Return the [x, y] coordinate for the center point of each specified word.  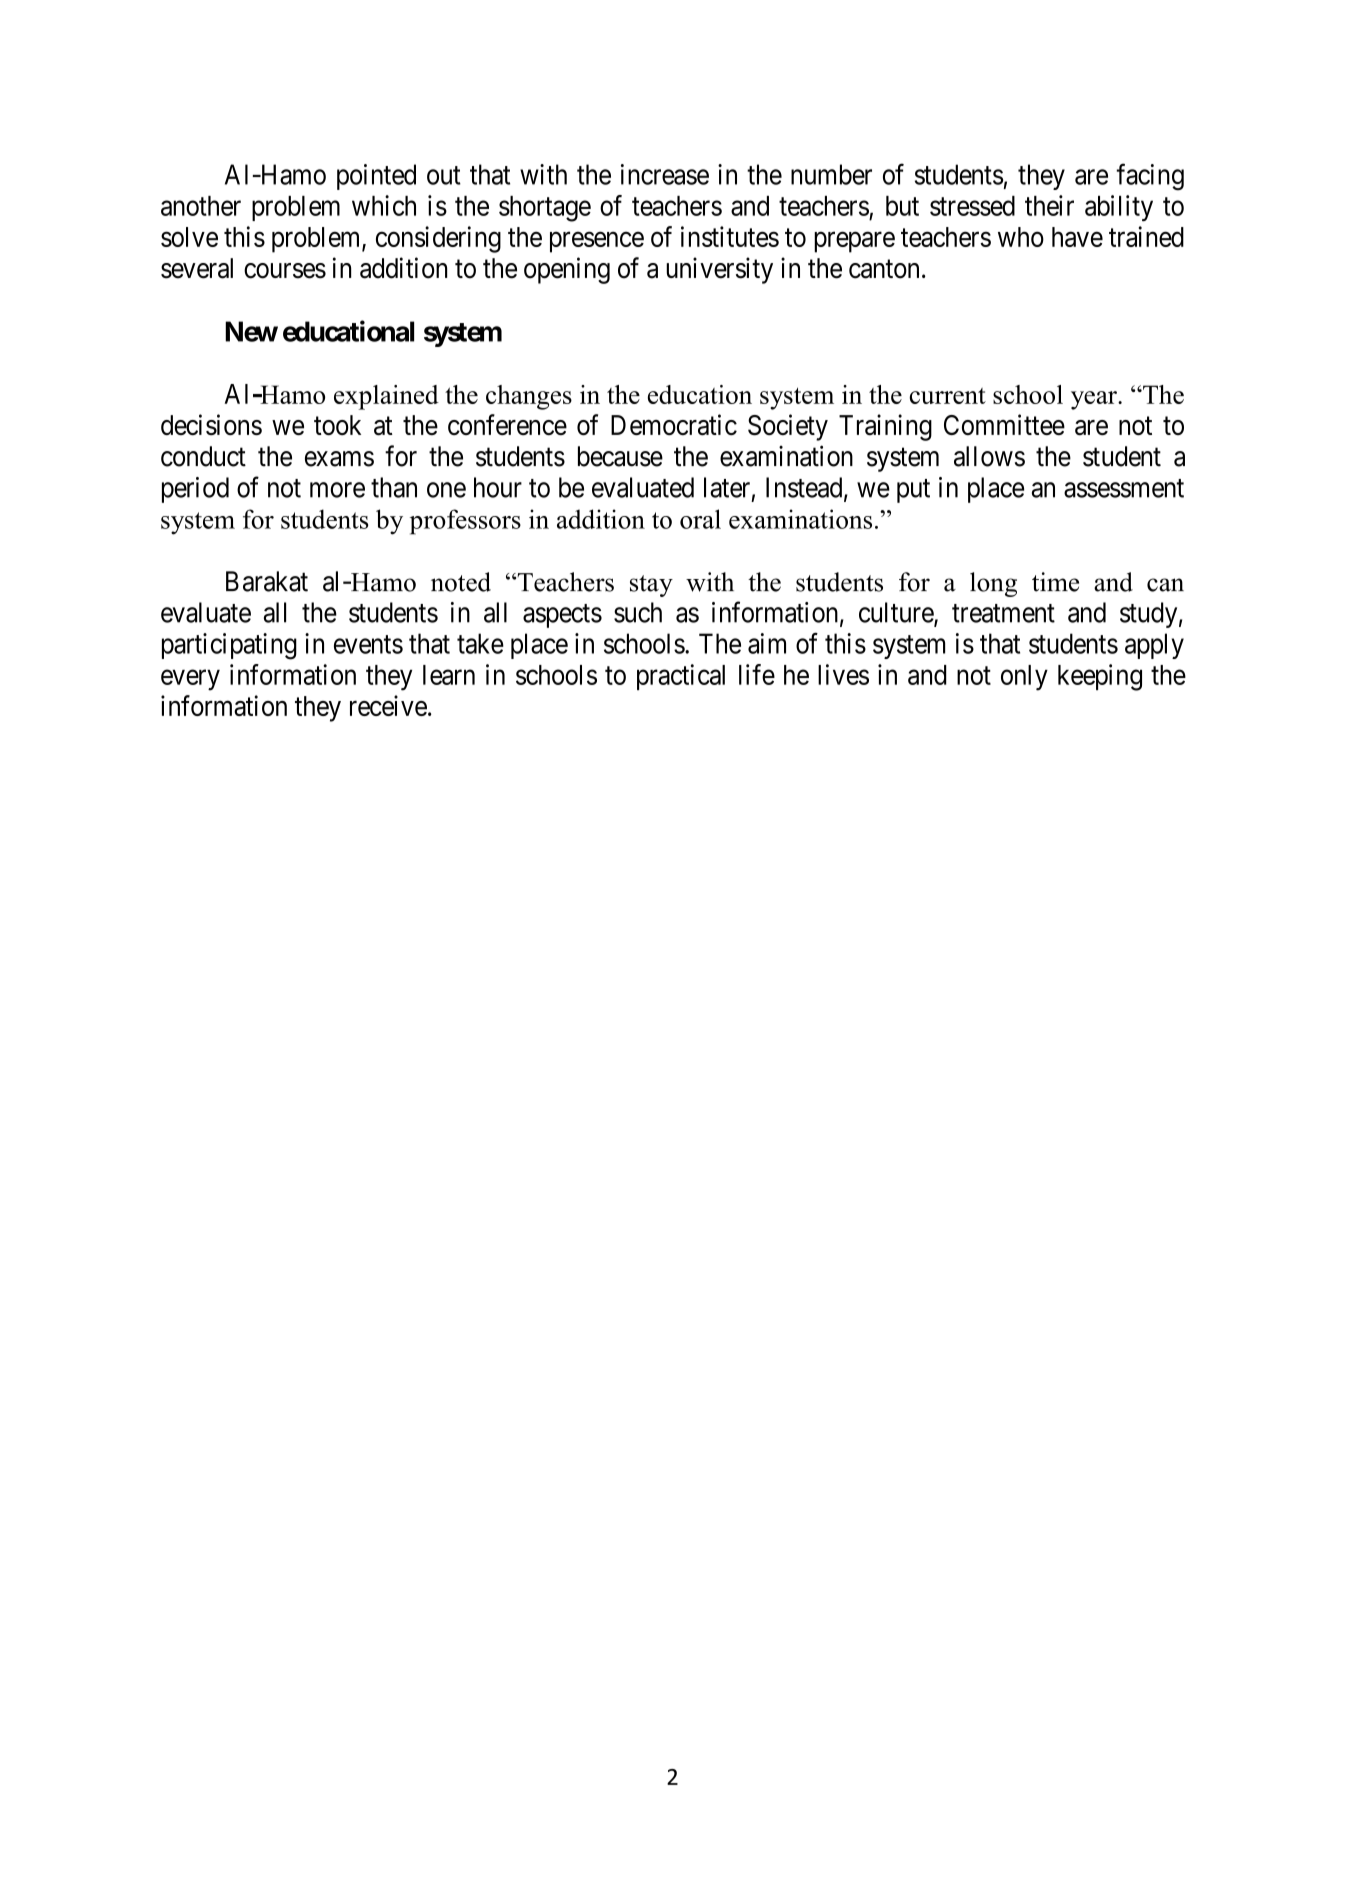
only [1024, 678]
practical [681, 677]
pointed [376, 177]
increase [665, 174]
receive [388, 705]
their [1049, 205]
